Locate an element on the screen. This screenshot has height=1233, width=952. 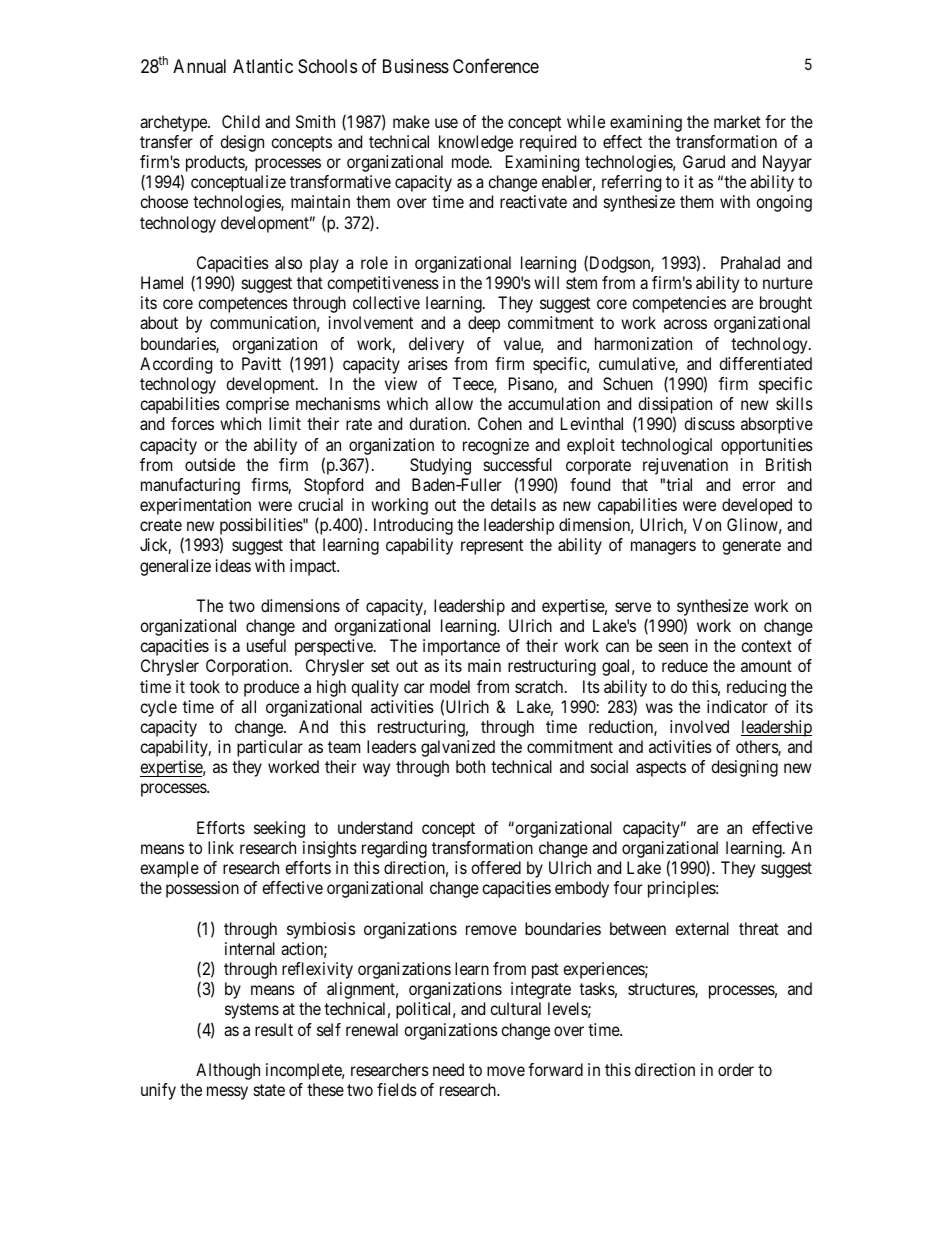
comprise is located at coordinates (257, 405).
